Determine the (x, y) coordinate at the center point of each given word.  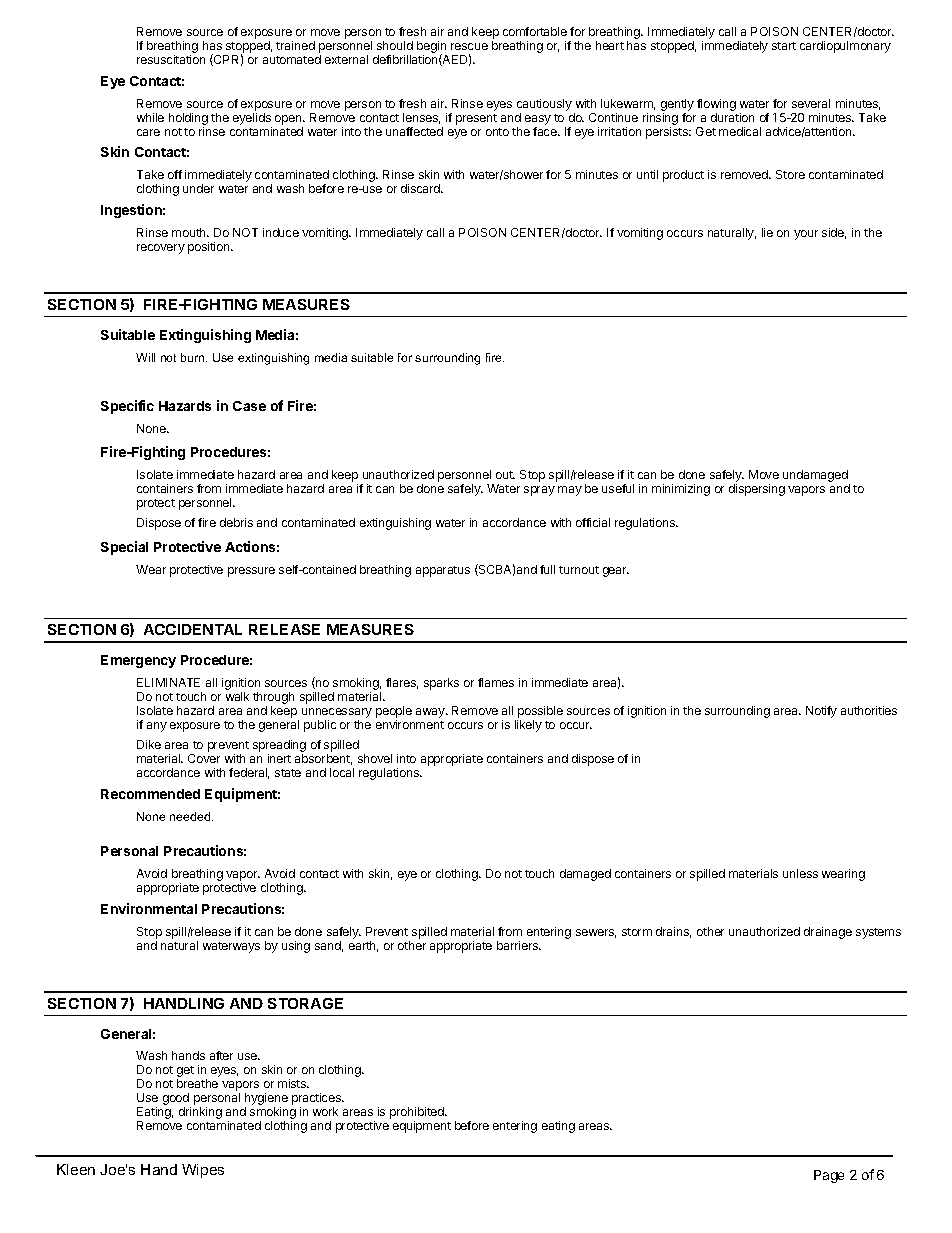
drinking (200, 1113)
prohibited (418, 1114)
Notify (821, 712)
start (784, 46)
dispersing (757, 490)
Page (829, 1176)
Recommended (150, 794)
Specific (127, 407)
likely (528, 726)
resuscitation (171, 59)
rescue (469, 46)
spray (539, 491)
